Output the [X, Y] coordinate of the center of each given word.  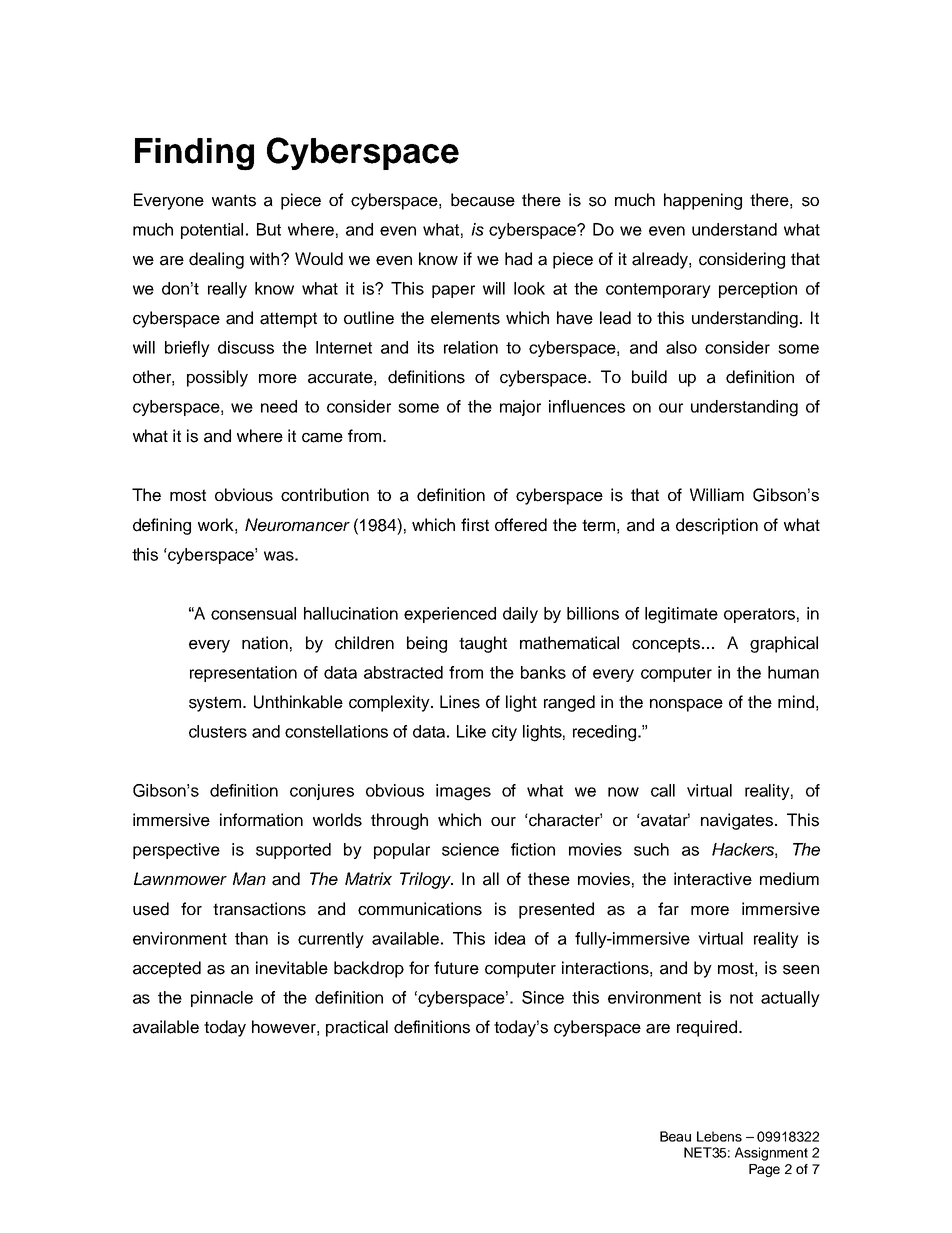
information [261, 820]
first [475, 525]
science [470, 849]
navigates [737, 821]
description [717, 526]
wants [234, 200]
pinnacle [222, 999]
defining [162, 526]
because [483, 200]
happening [703, 201]
